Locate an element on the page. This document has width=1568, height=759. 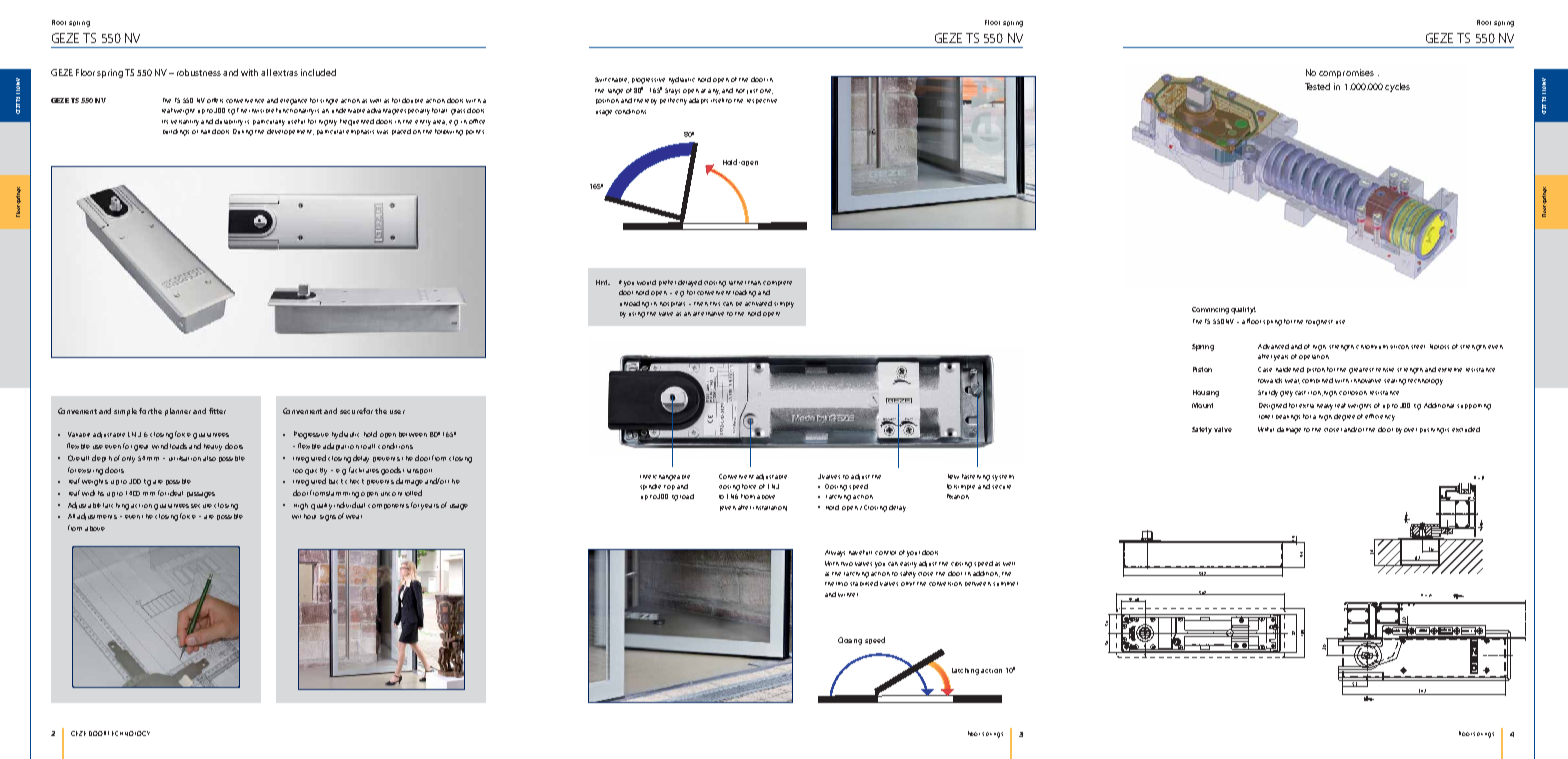
convenience is located at coordinates (245, 101).
